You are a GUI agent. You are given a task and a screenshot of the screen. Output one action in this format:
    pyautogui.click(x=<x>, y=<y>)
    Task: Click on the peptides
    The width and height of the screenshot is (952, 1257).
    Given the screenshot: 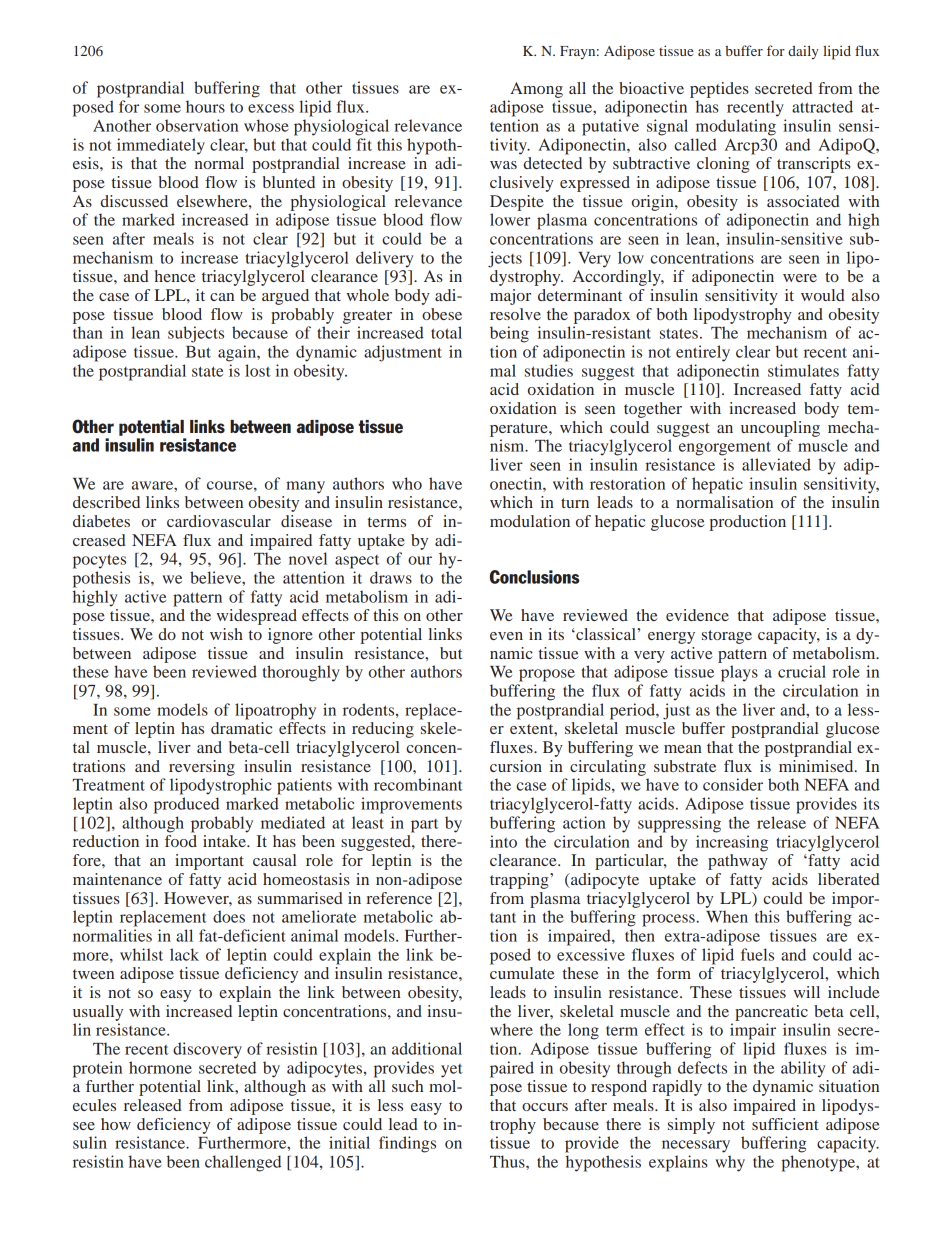 What is the action you would take?
    pyautogui.click(x=719, y=90)
